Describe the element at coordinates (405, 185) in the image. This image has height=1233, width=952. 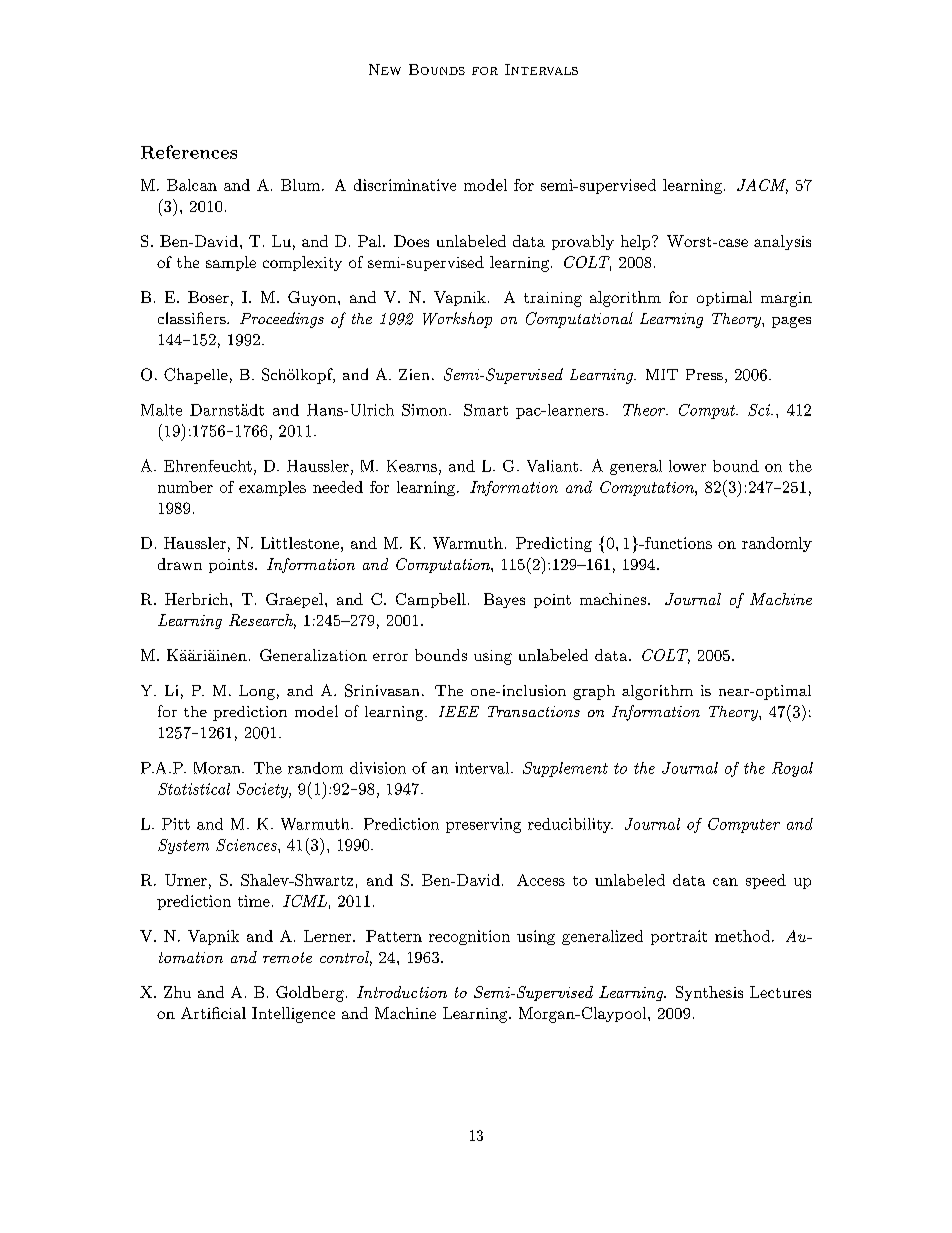
I see `discriminative` at that location.
